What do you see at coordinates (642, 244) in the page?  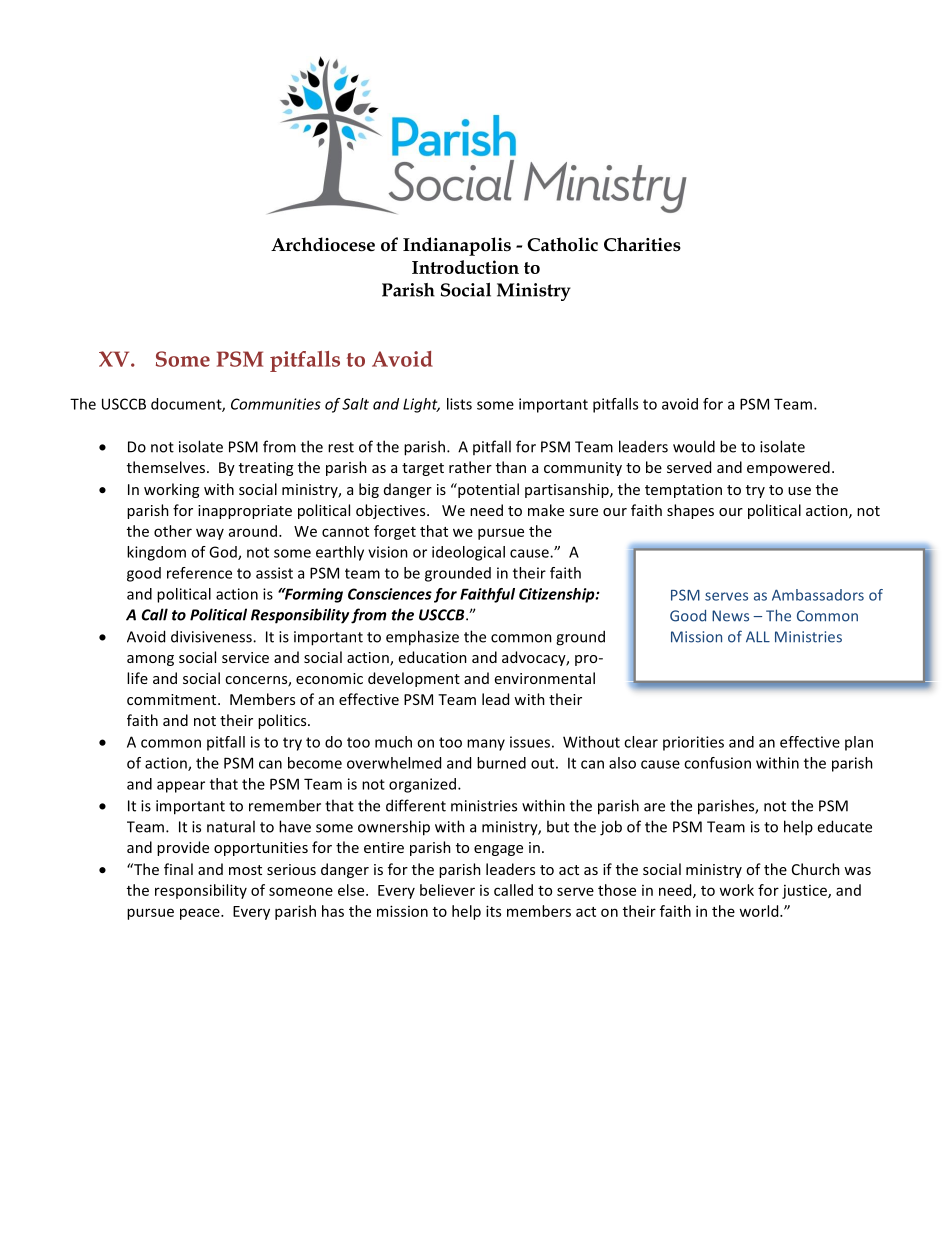 I see `Charities` at bounding box center [642, 244].
